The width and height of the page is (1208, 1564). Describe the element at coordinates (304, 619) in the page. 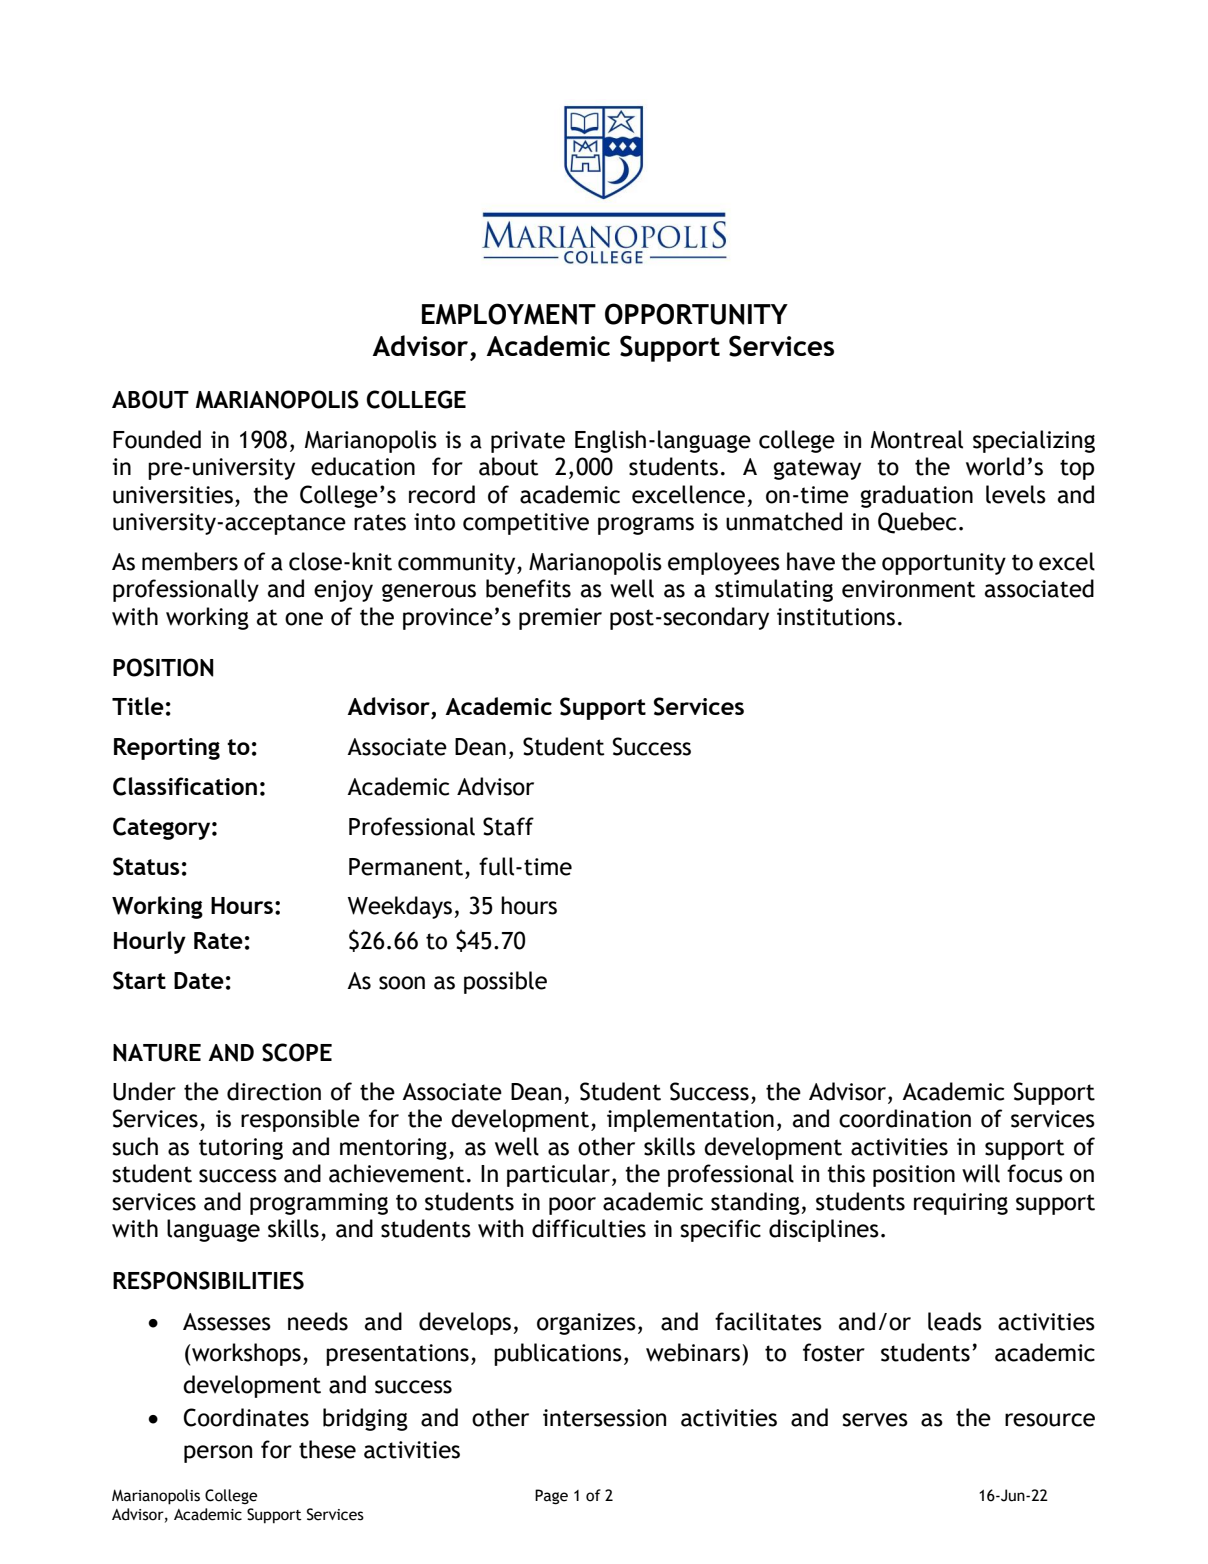

I see `one` at that location.
